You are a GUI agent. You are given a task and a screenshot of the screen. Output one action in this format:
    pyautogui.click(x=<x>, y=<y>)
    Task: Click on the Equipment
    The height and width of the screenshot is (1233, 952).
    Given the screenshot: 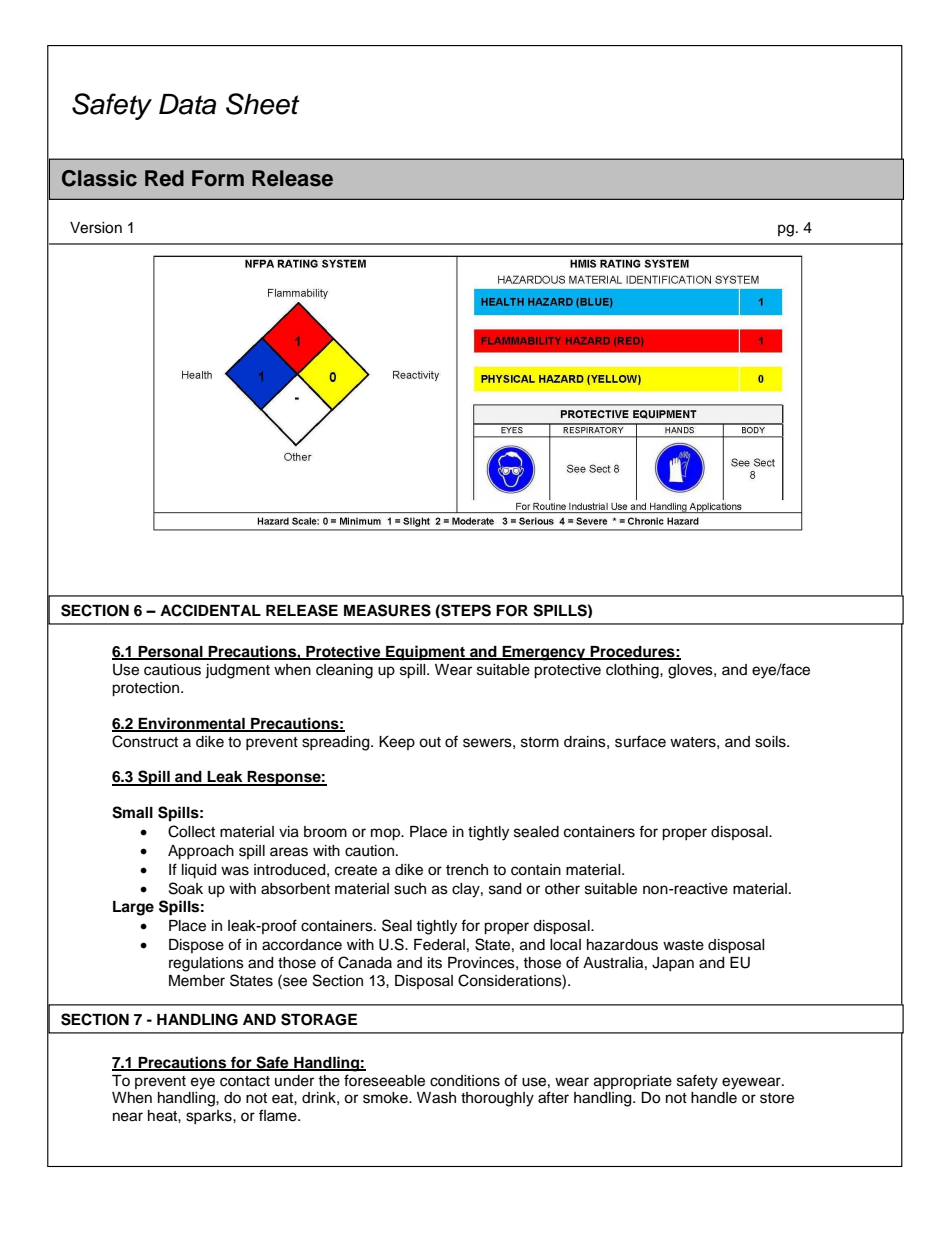 What is the action you would take?
    pyautogui.click(x=425, y=653)
